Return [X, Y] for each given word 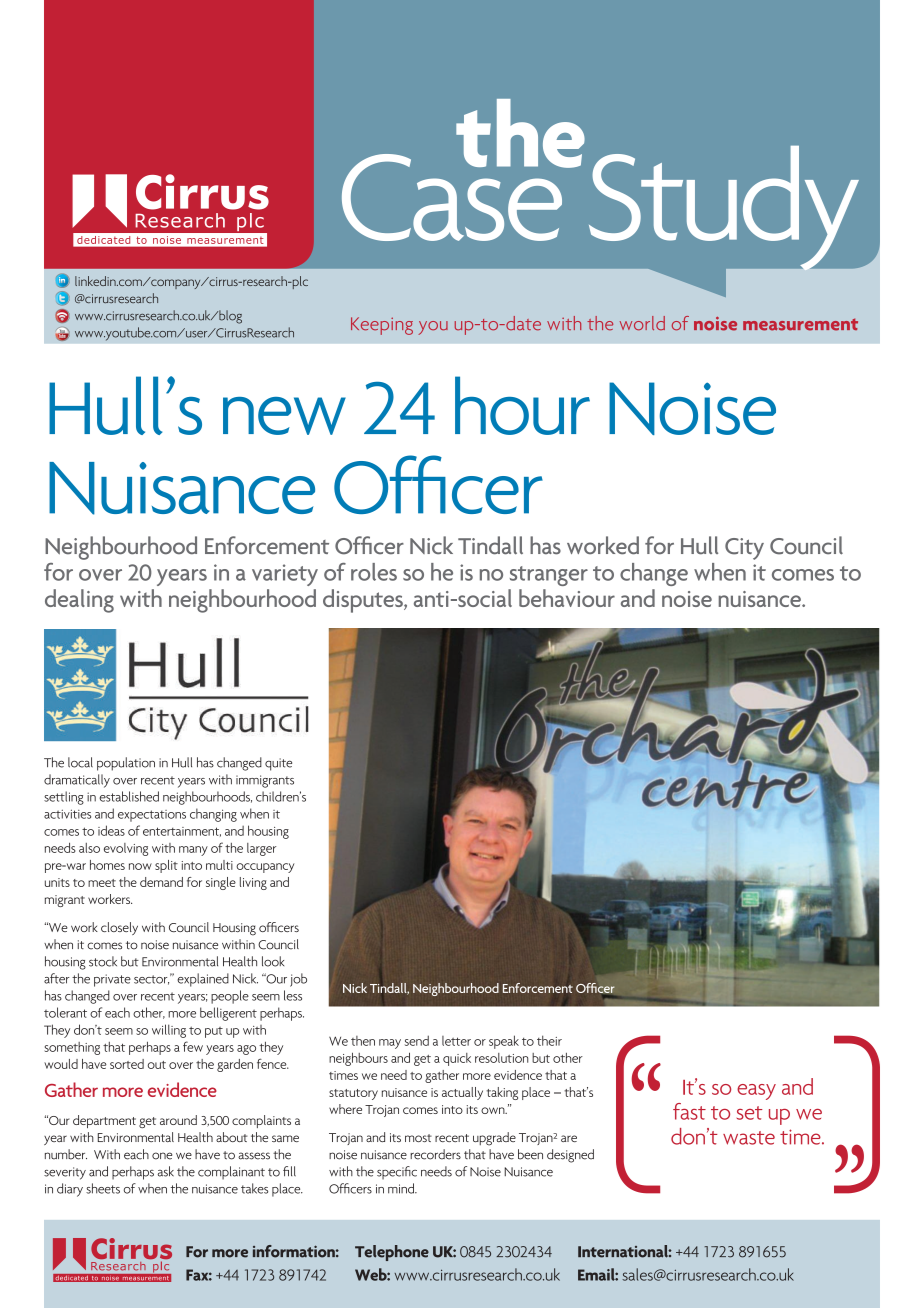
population [126, 764]
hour [522, 405]
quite [278, 764]
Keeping [382, 326]
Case [453, 196]
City [744, 549]
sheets [103, 1188]
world [642, 323]
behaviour [567, 598]
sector [151, 980]
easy [756, 1092]
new [284, 416]
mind [402, 1188]
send [417, 1040]
